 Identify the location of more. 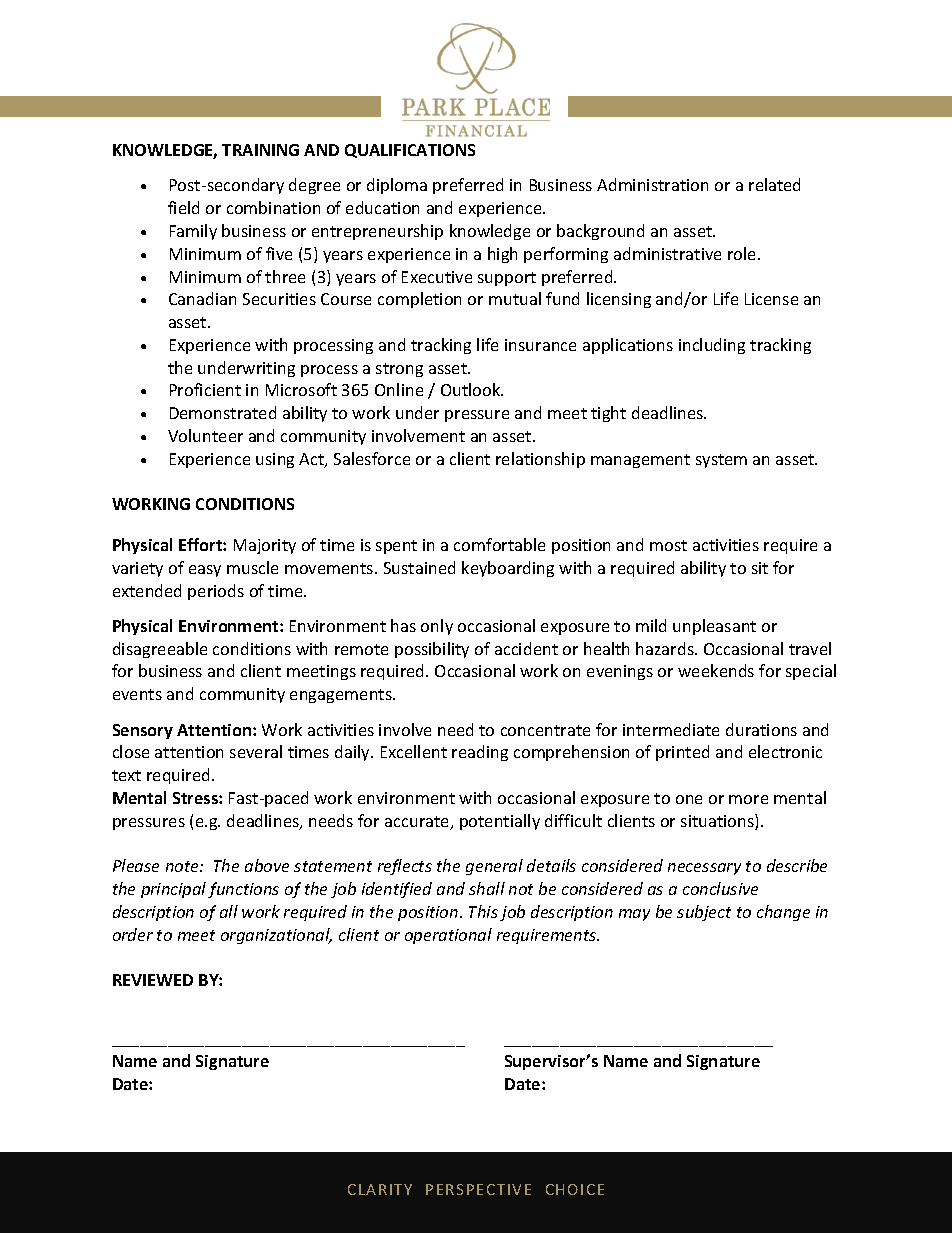
(748, 799).
